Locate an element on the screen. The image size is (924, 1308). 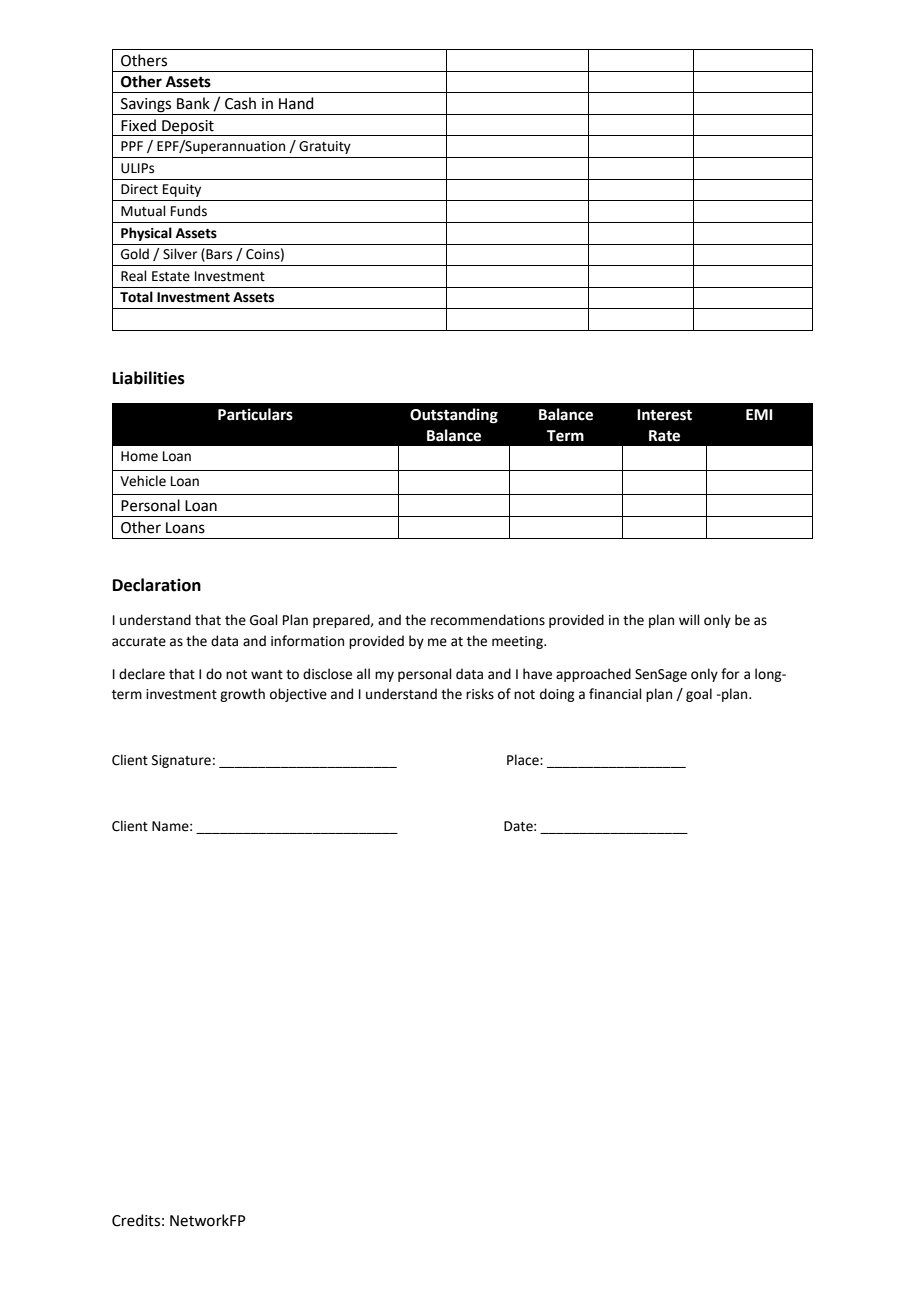
EMI is located at coordinates (759, 414).
